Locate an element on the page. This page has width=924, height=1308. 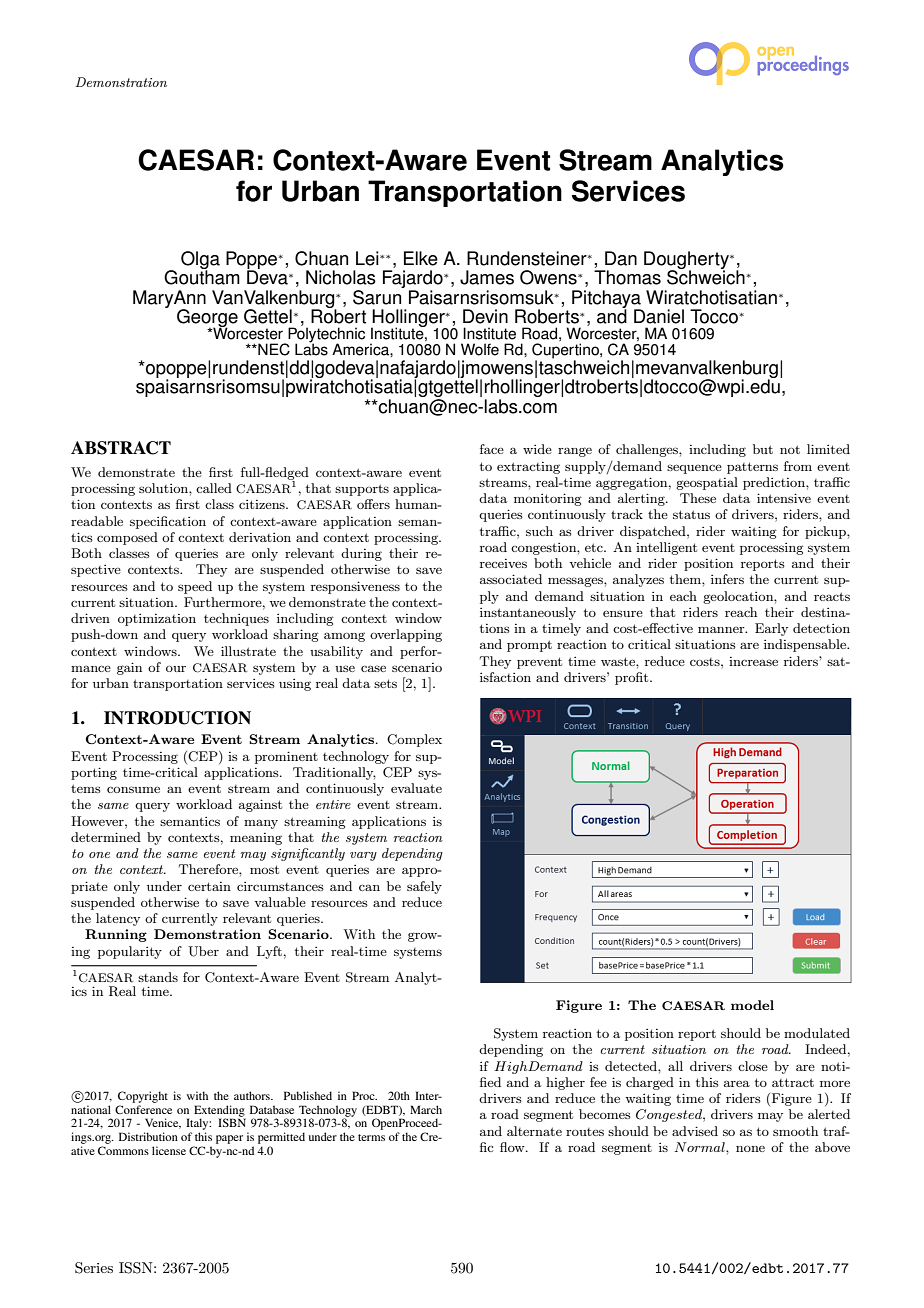
Series is located at coordinates (94, 1268).
